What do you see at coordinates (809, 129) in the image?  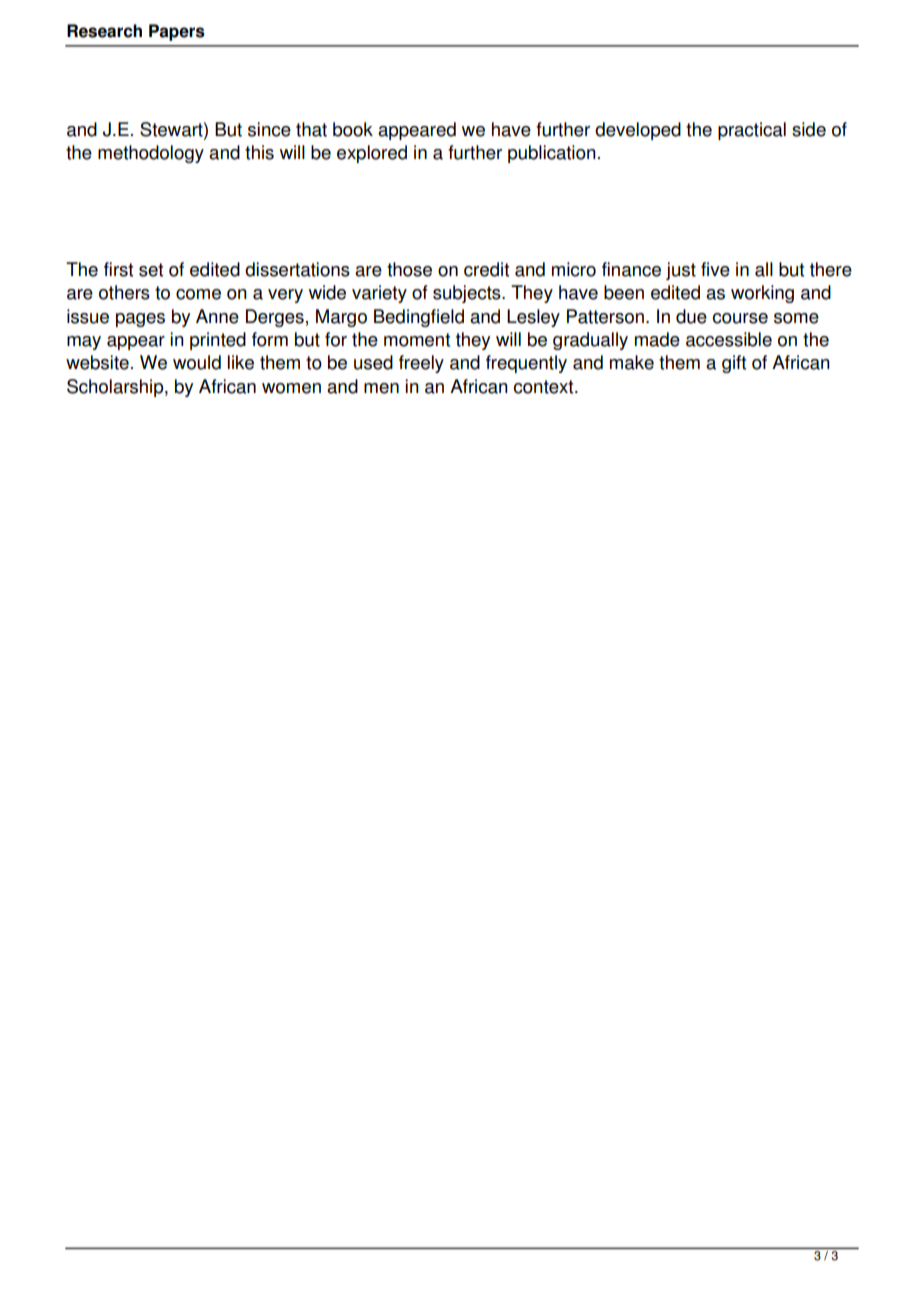 I see `side` at bounding box center [809, 129].
